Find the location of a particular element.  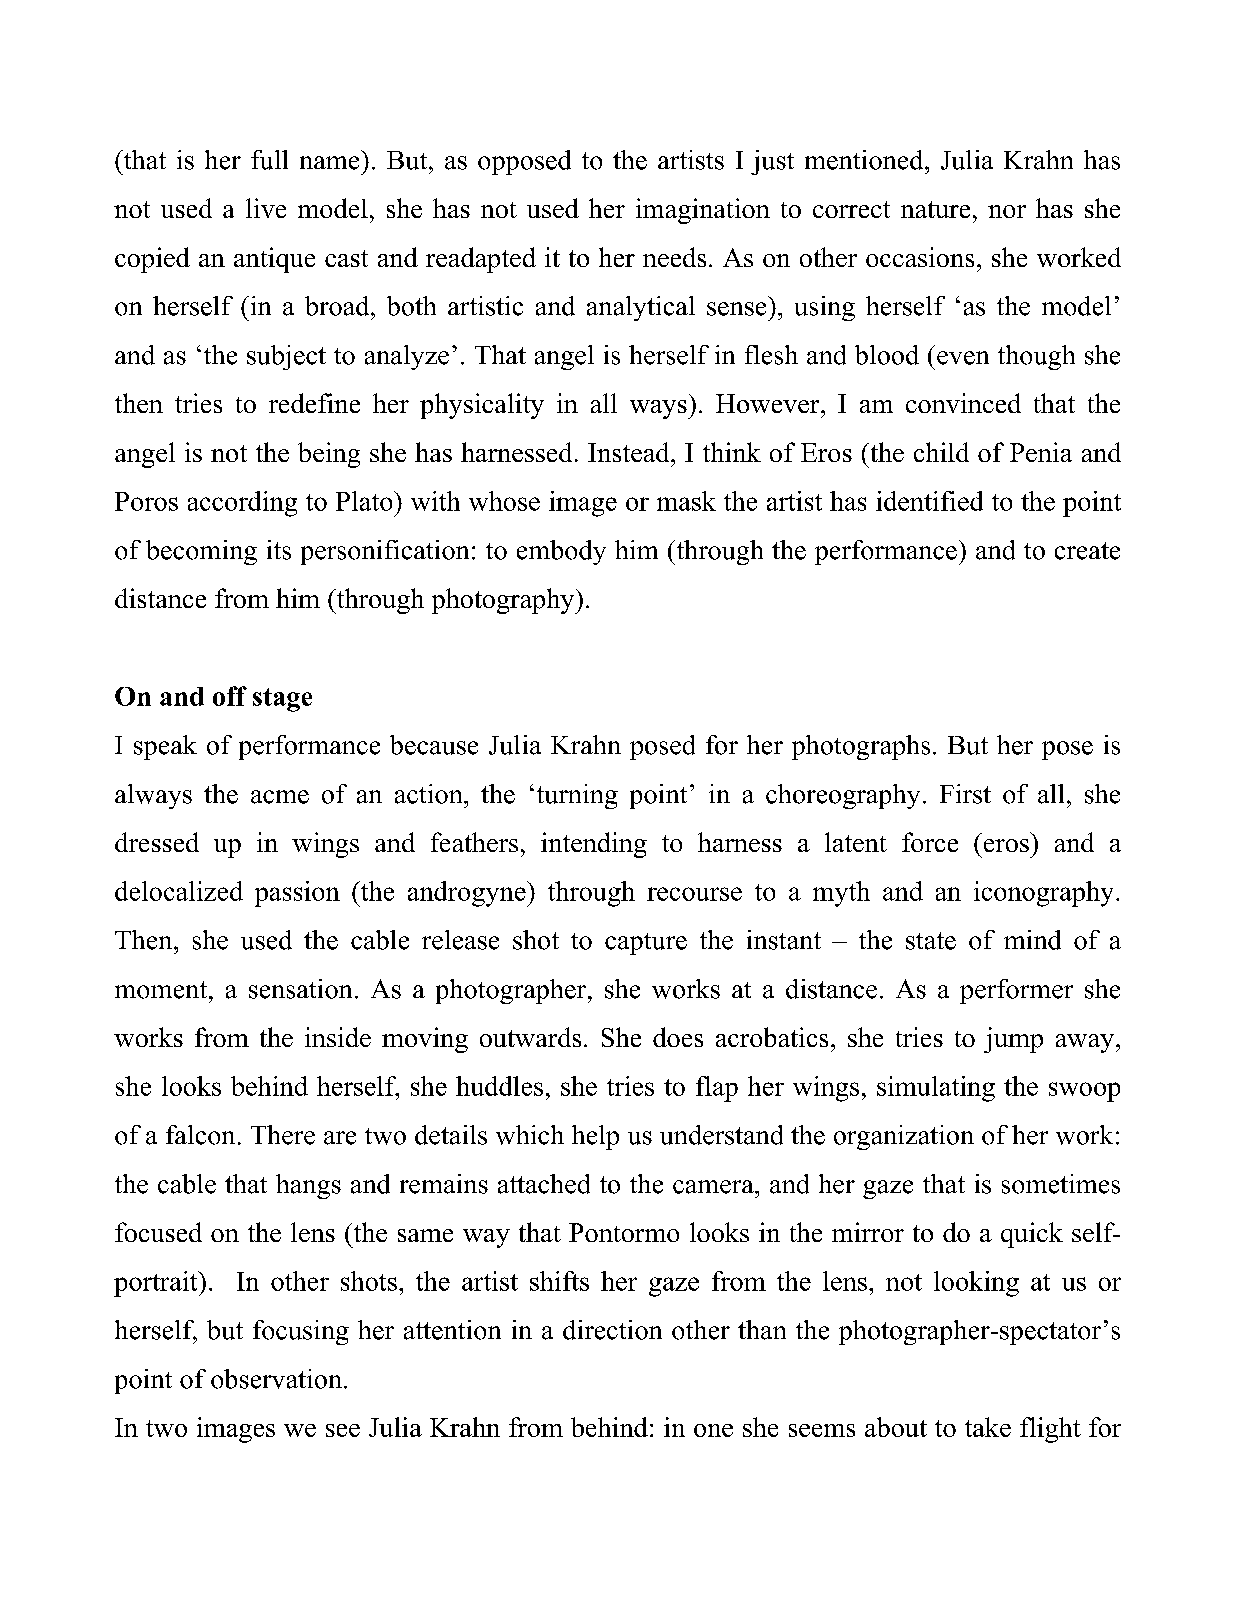

passion is located at coordinates (297, 894).
